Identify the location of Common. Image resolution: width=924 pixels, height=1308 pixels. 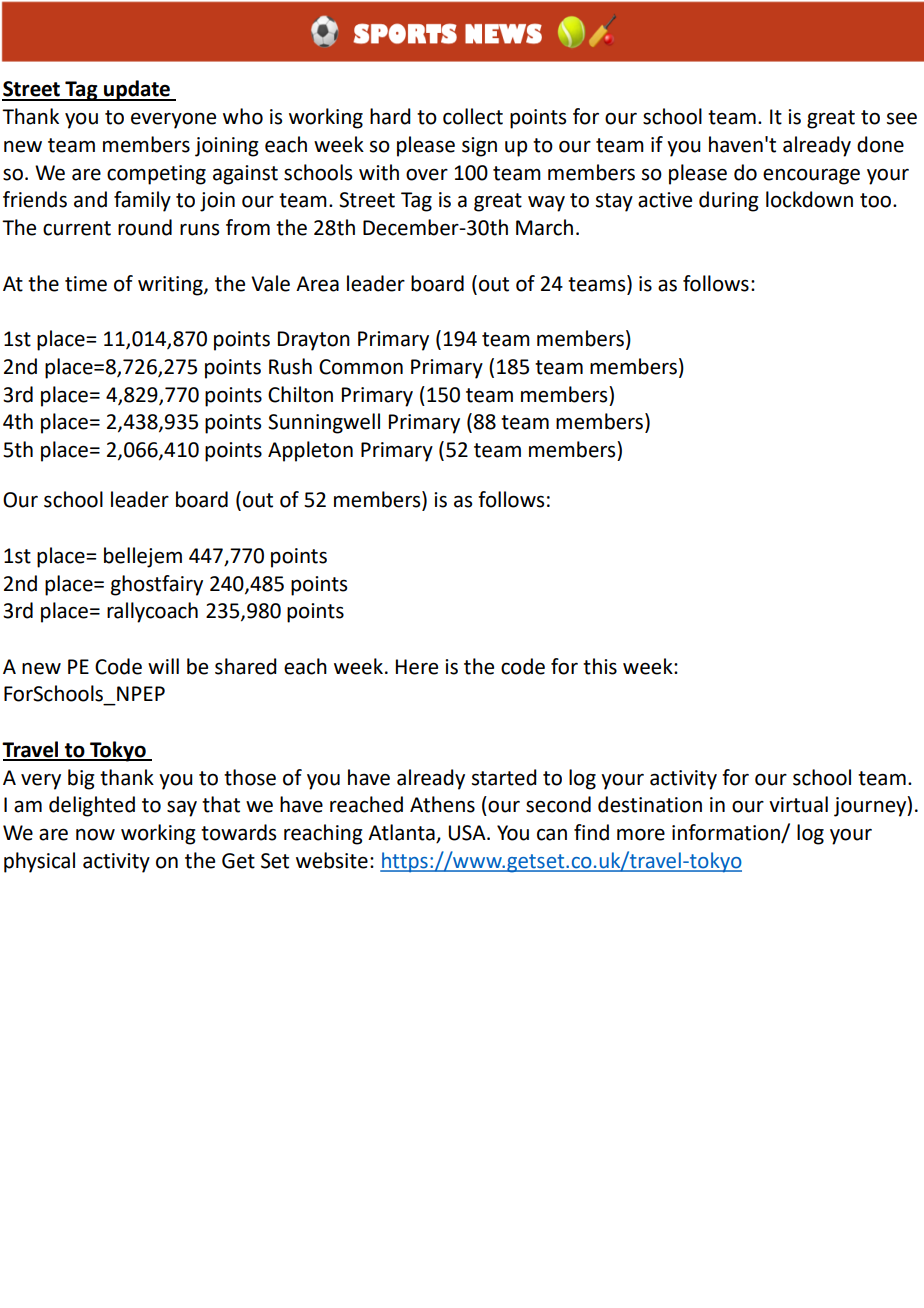
(361, 367).
